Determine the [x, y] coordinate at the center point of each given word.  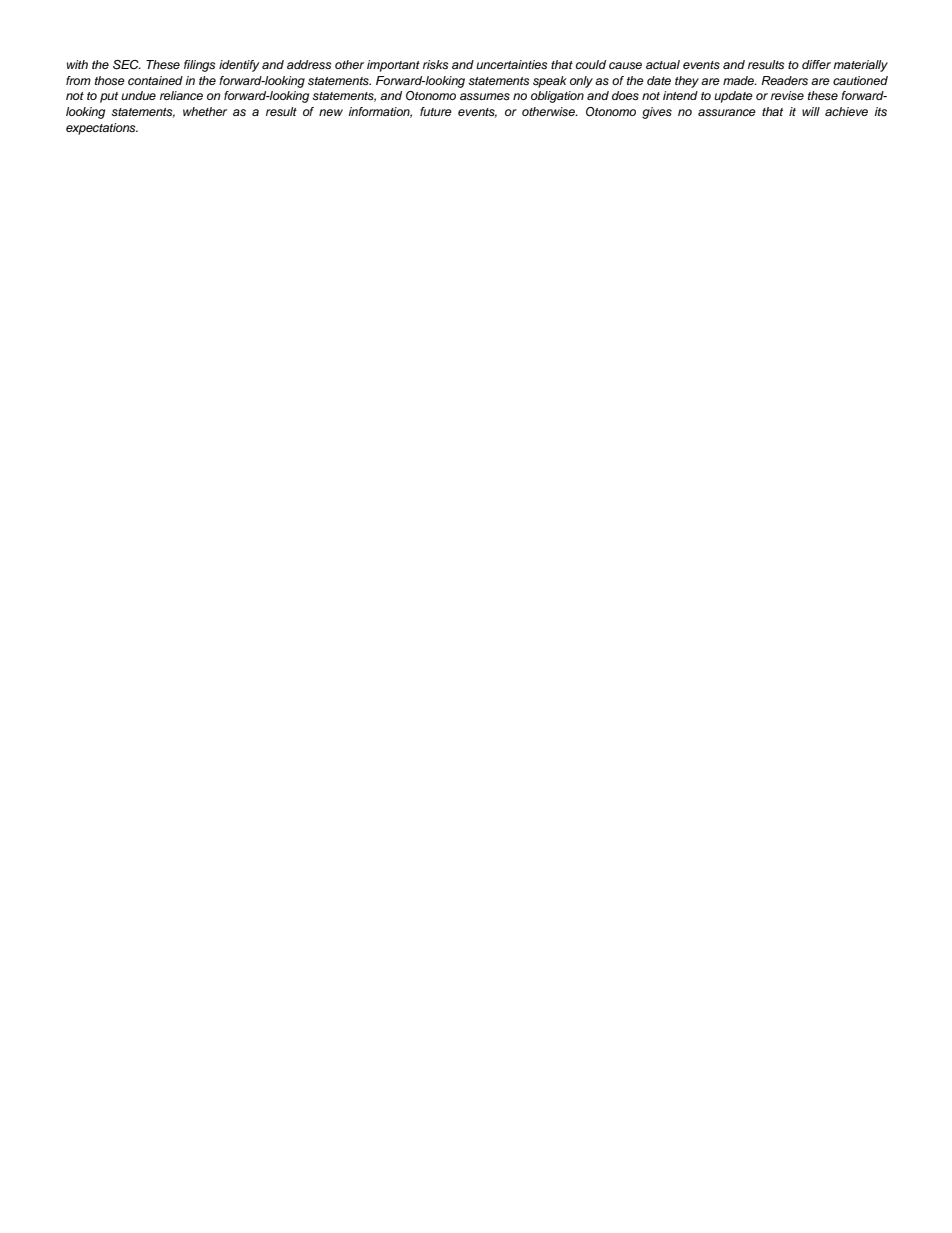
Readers [784, 80]
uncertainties [511, 64]
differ [816, 64]
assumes [485, 96]
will [811, 111]
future [436, 111]
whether [205, 111]
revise [787, 95]
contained [155, 80]
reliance [181, 95]
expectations [102, 129]
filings [199, 66]
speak [550, 82]
